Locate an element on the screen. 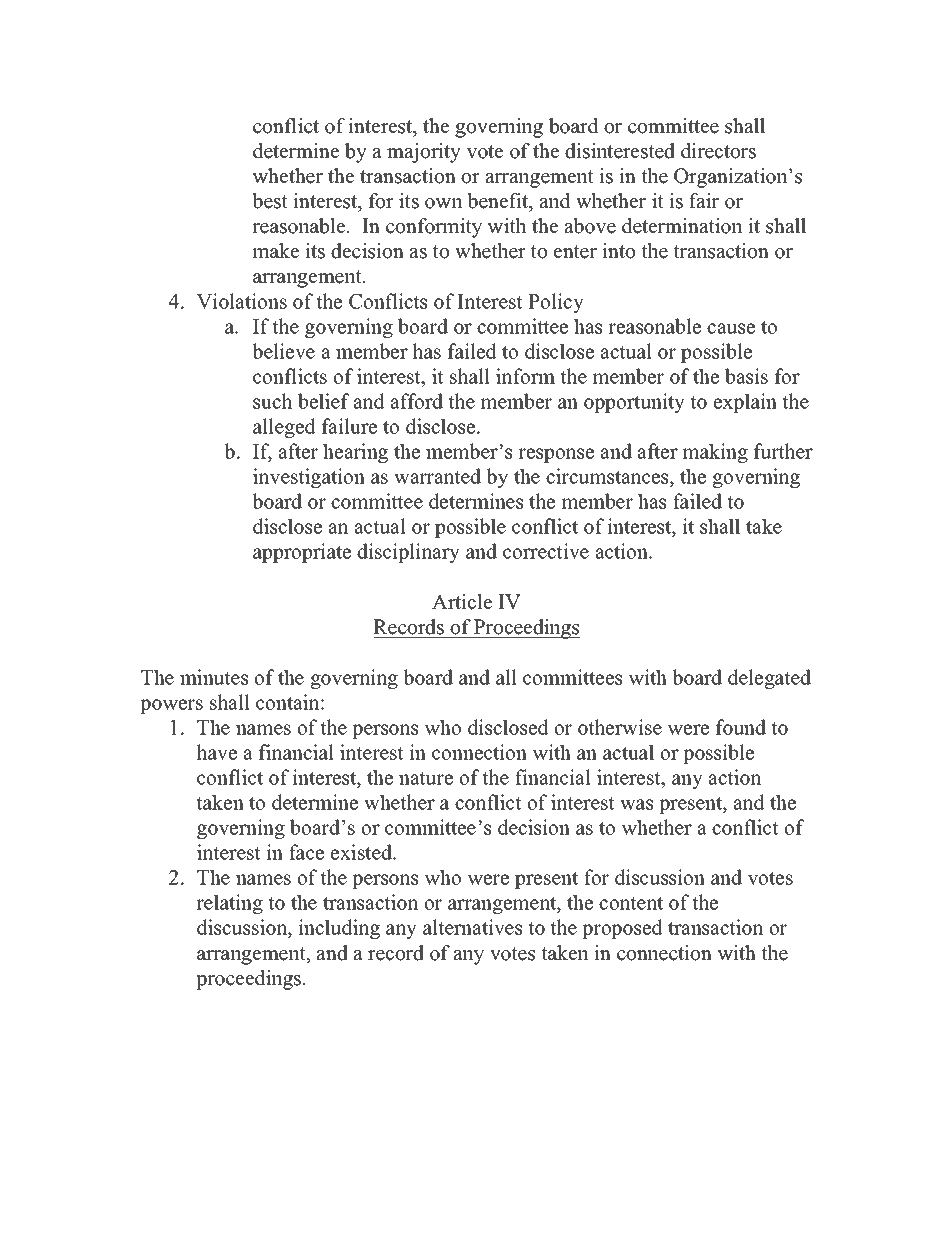 The image size is (952, 1233). own is located at coordinates (443, 203).
